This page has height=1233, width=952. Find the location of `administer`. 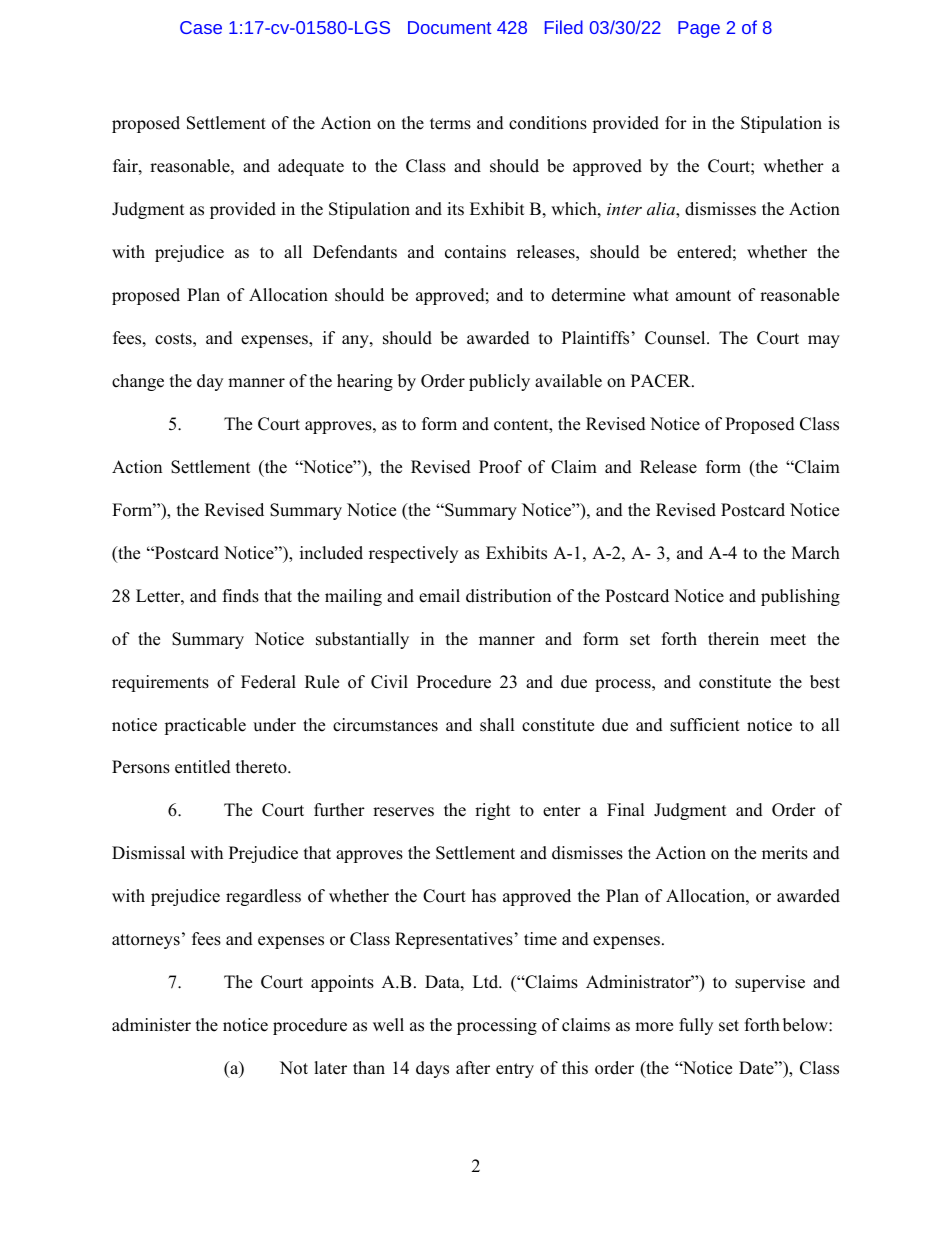

administer is located at coordinates (151, 1025).
